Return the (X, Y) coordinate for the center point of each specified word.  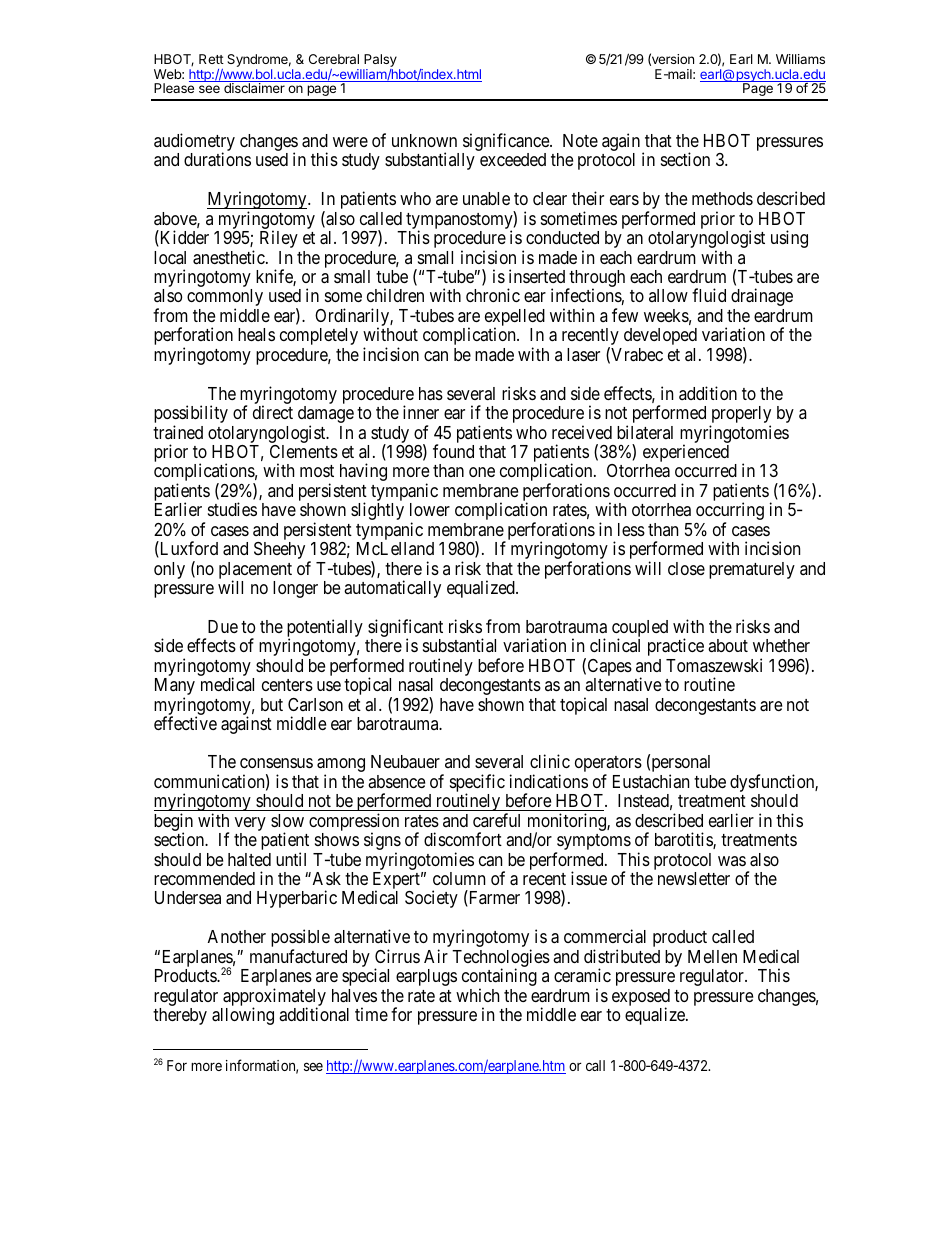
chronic (493, 295)
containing (499, 978)
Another (237, 936)
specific (477, 784)
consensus (276, 763)
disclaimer (254, 88)
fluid (709, 295)
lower (430, 509)
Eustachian (651, 781)
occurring (730, 512)
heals (256, 334)
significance (506, 143)
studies (232, 509)
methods (722, 198)
